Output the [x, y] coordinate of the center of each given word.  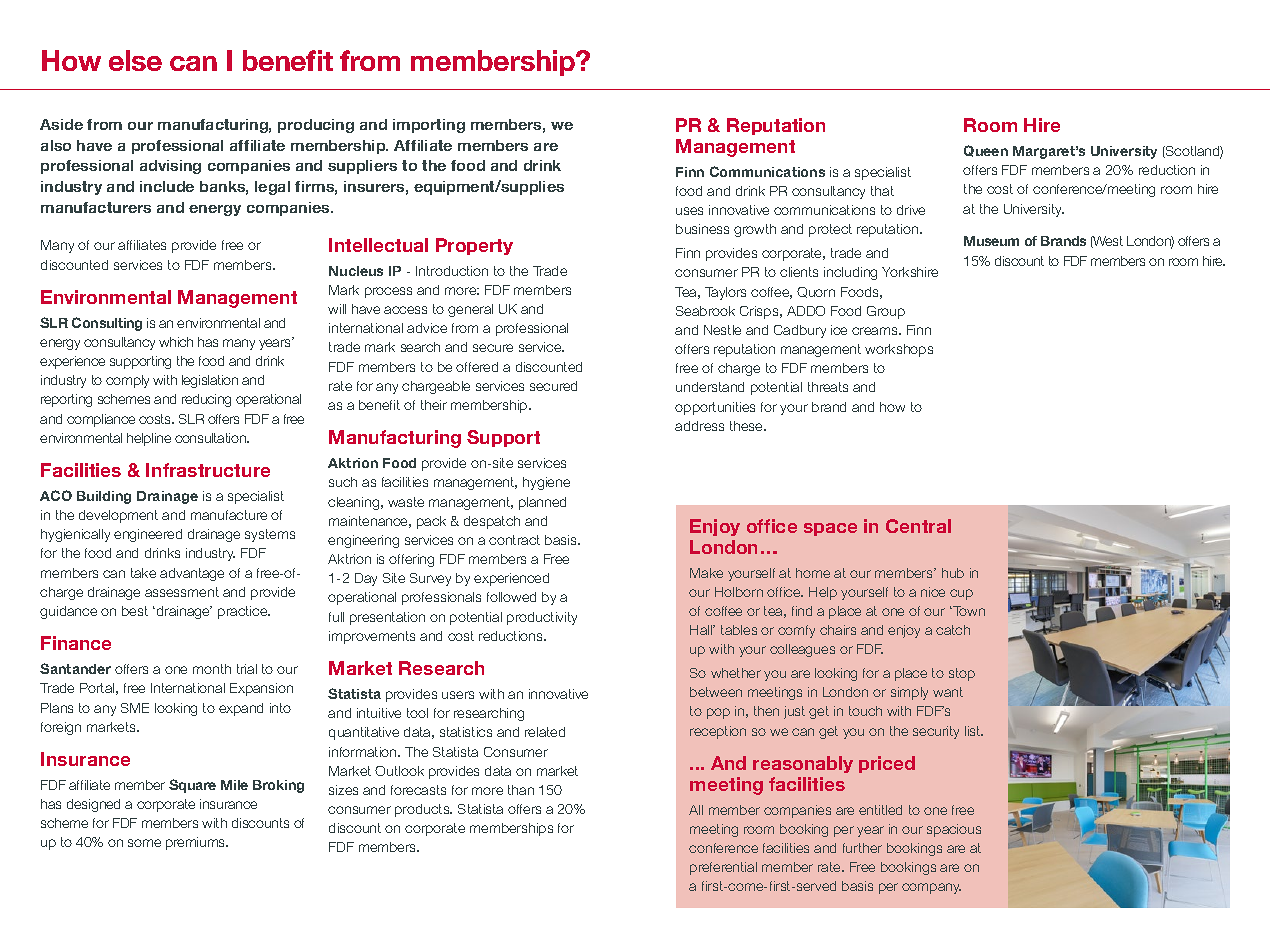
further [862, 848]
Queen [986, 151]
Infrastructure [208, 470]
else [135, 60]
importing [429, 126]
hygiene [546, 483]
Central [918, 526]
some [144, 843]
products [423, 810]
